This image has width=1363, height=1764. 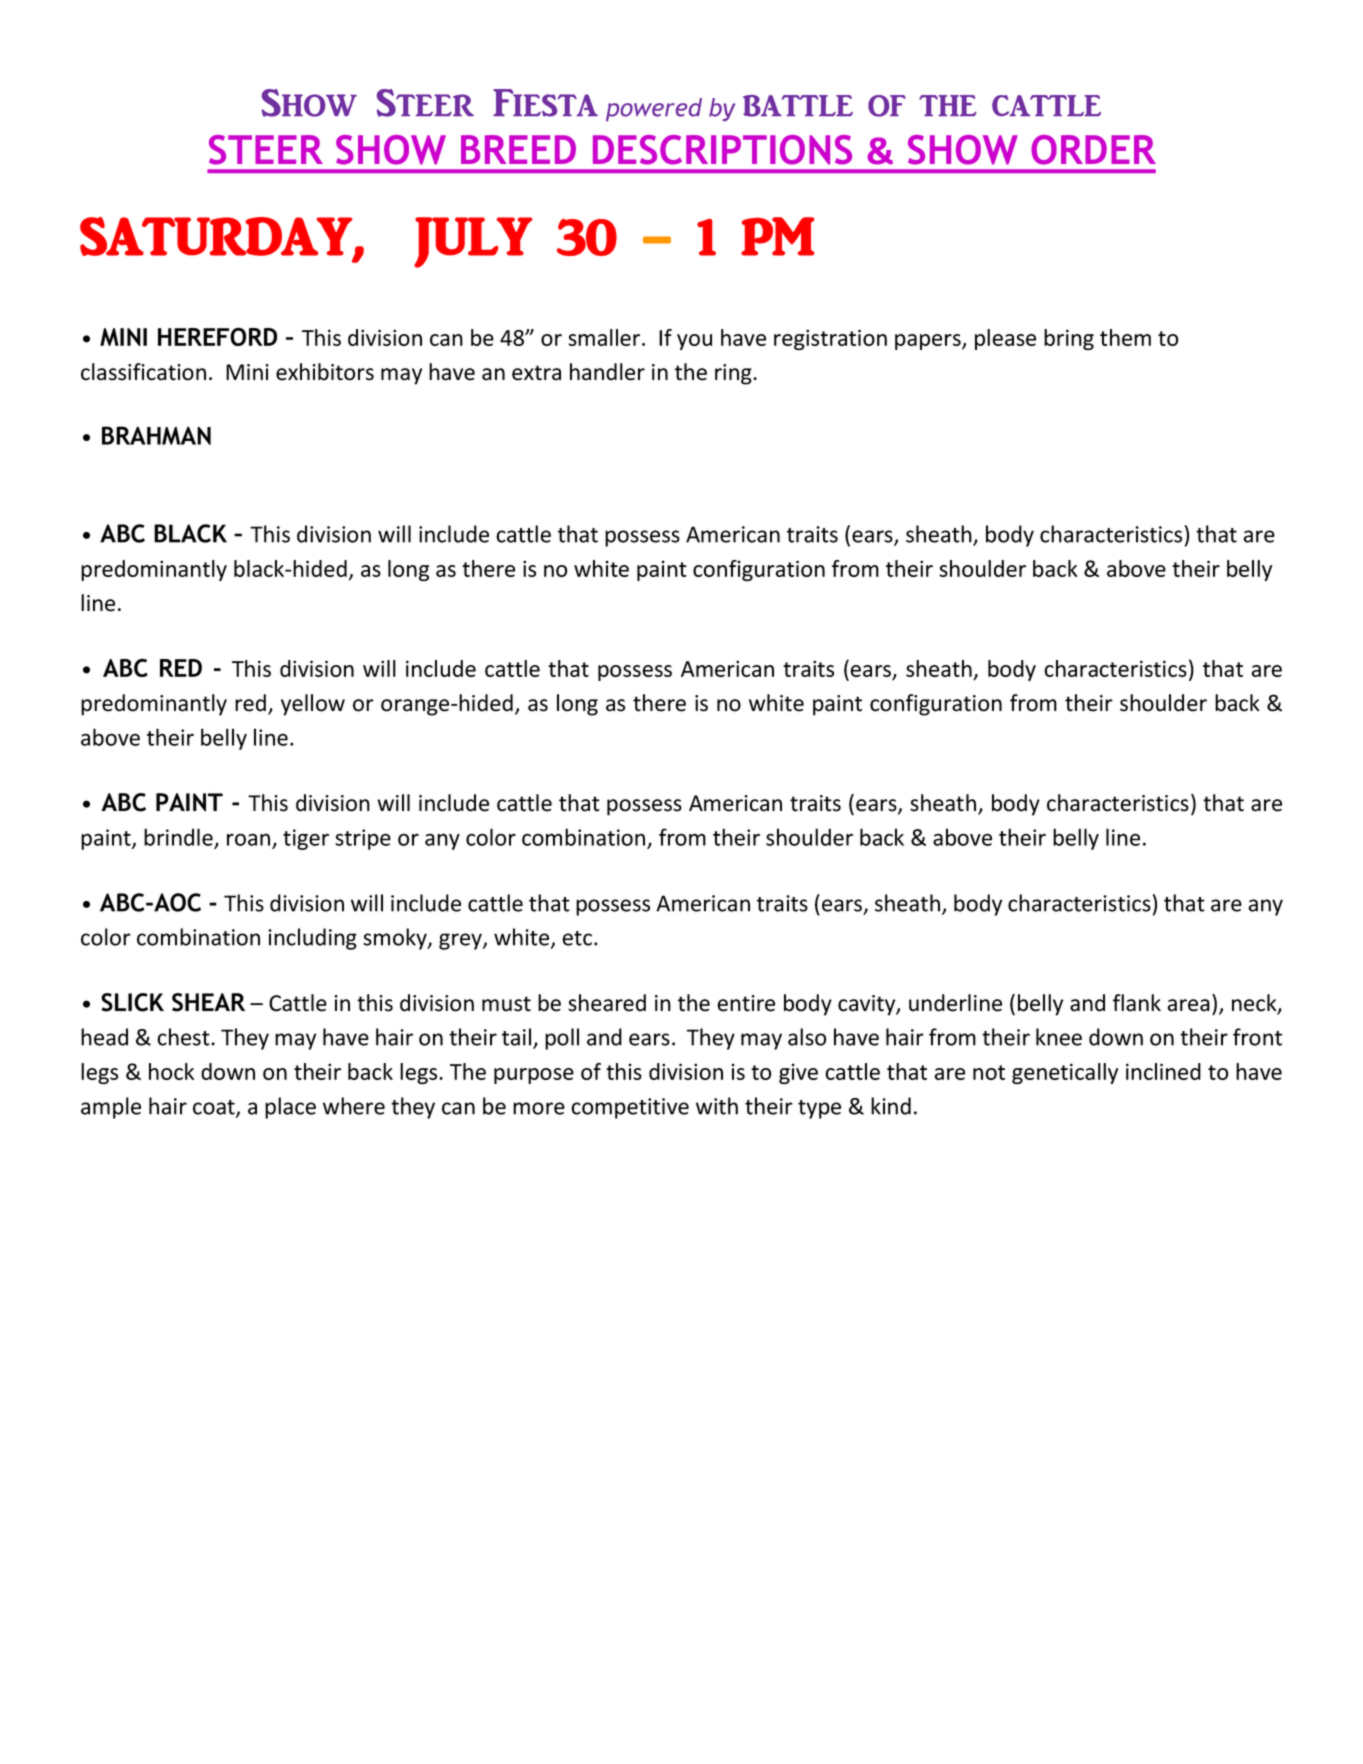 I want to click on genetically, so click(x=1065, y=1073).
